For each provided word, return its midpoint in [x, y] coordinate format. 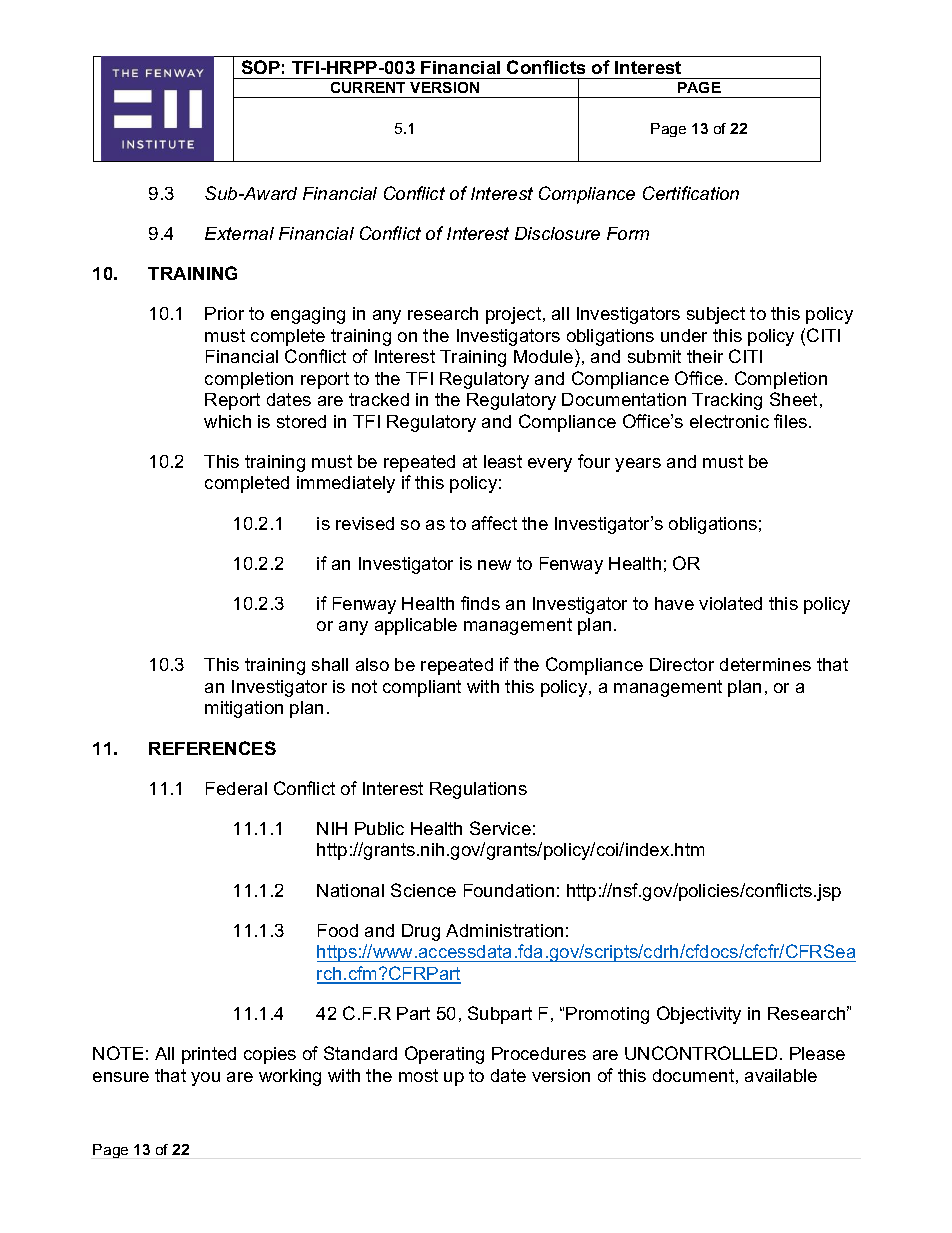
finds [480, 603]
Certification [691, 193]
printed [209, 1055]
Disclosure [557, 233]
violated [730, 603]
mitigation [244, 709]
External [239, 233]
